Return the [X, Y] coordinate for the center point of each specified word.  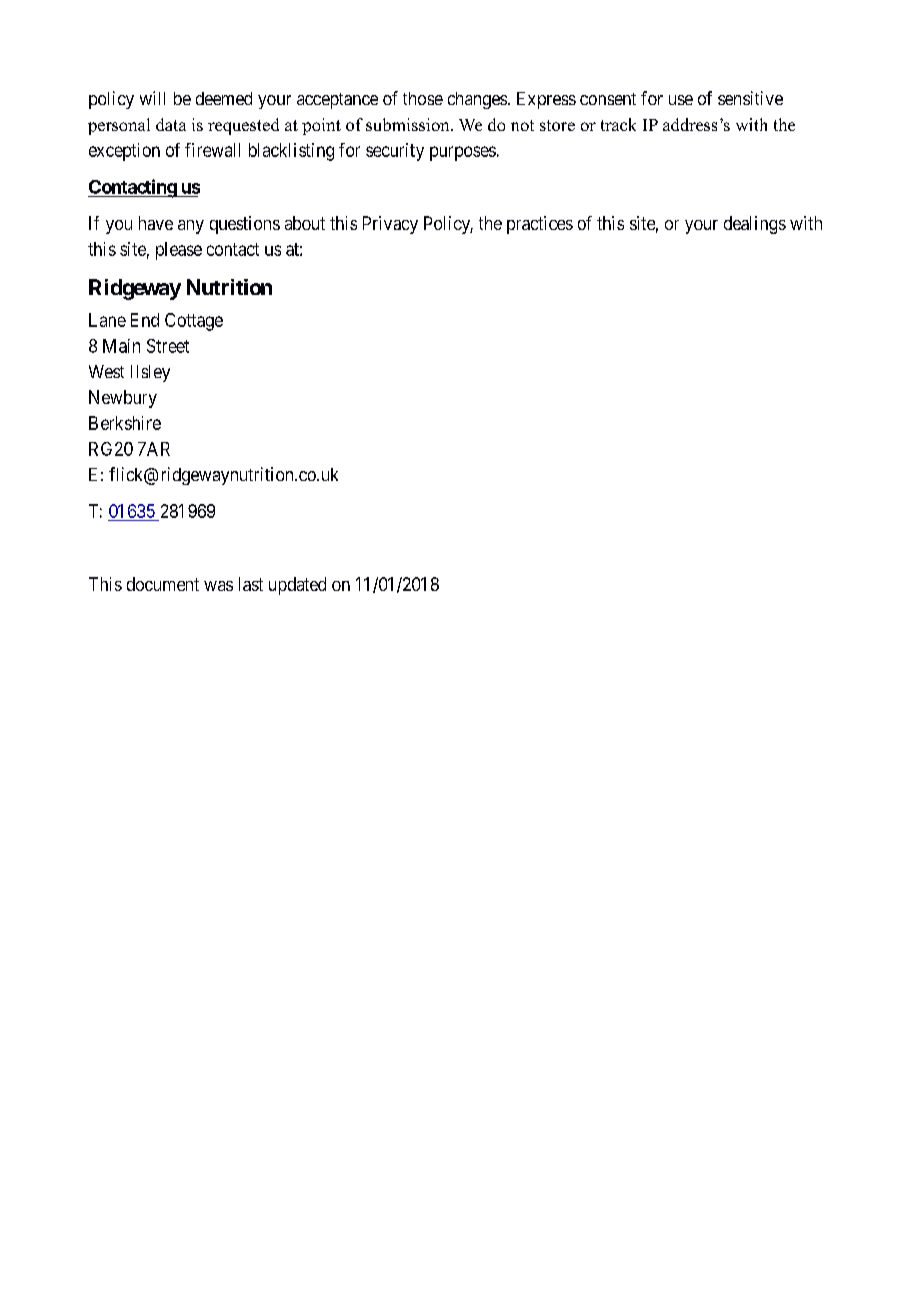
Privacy [390, 225]
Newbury [123, 399]
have [156, 223]
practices [540, 225]
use [681, 100]
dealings [755, 225]
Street [168, 346]
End [145, 320]
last [251, 584]
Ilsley [150, 373]
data [171, 124]
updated [297, 586]
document [163, 584]
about [305, 223]
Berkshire [125, 423]
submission [409, 124]
